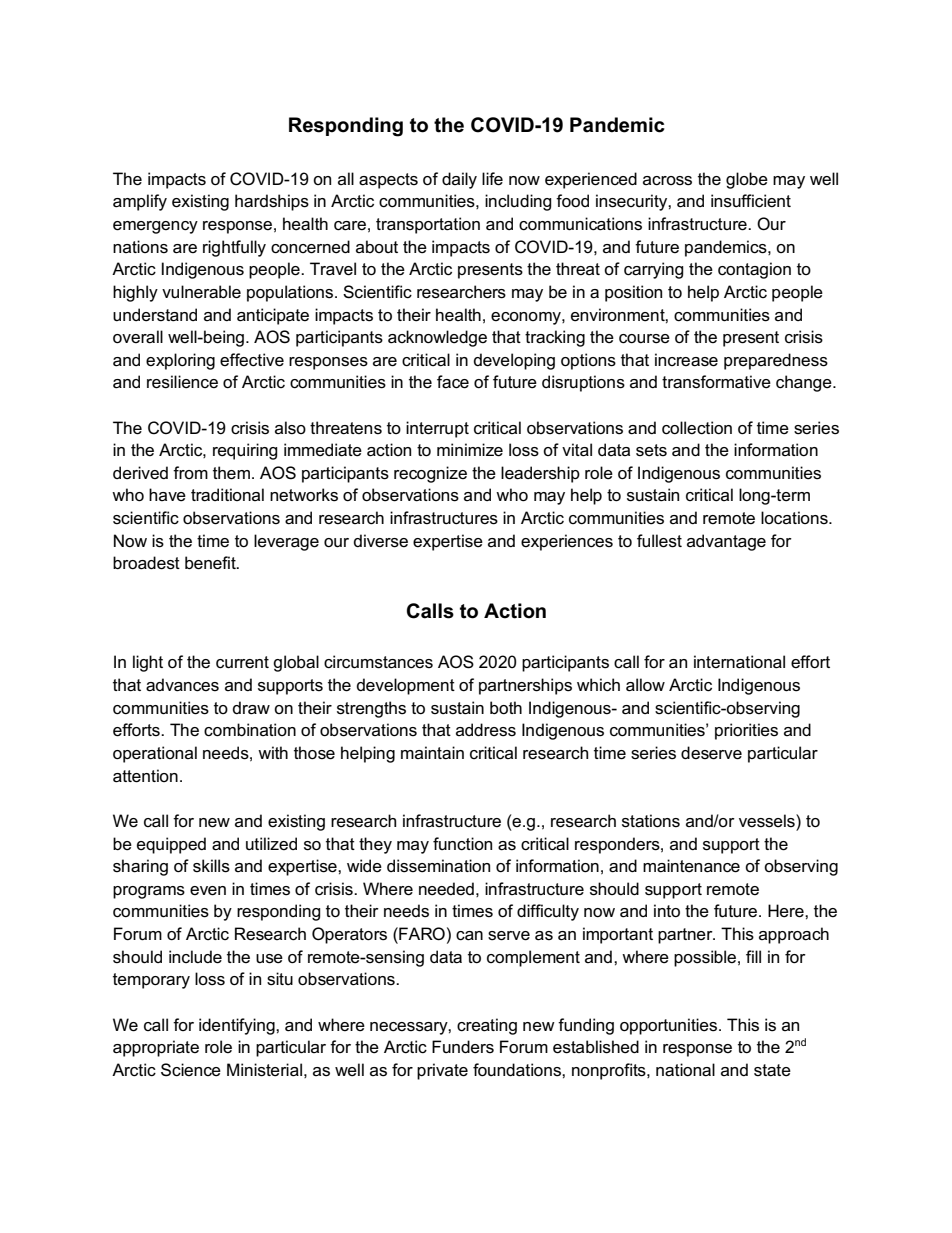 This image has width=952, height=1233. What do you see at coordinates (446, 889) in the image?
I see `needed` at bounding box center [446, 889].
